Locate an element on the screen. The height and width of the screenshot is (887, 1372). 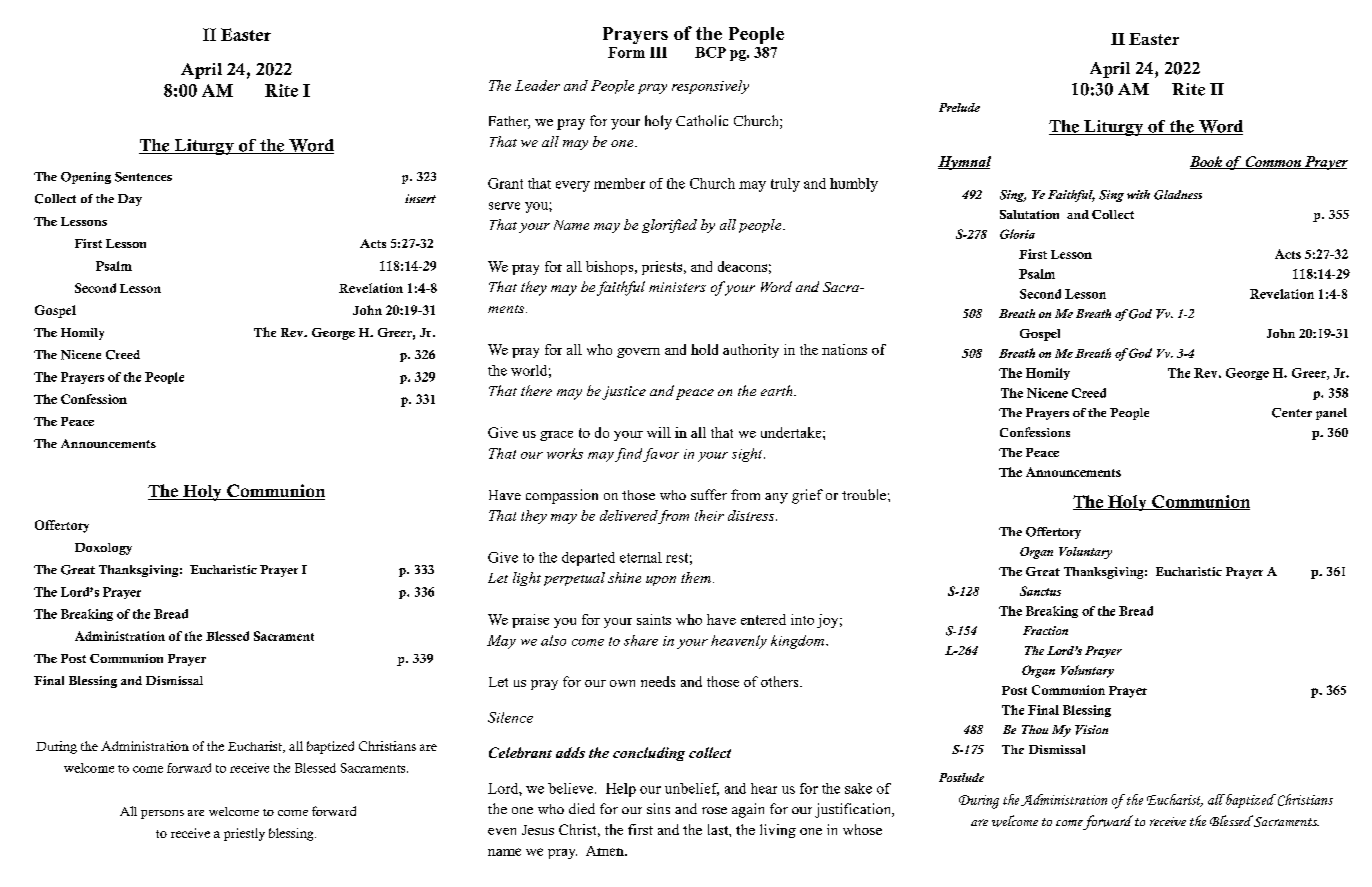
light is located at coordinates (527, 579).
